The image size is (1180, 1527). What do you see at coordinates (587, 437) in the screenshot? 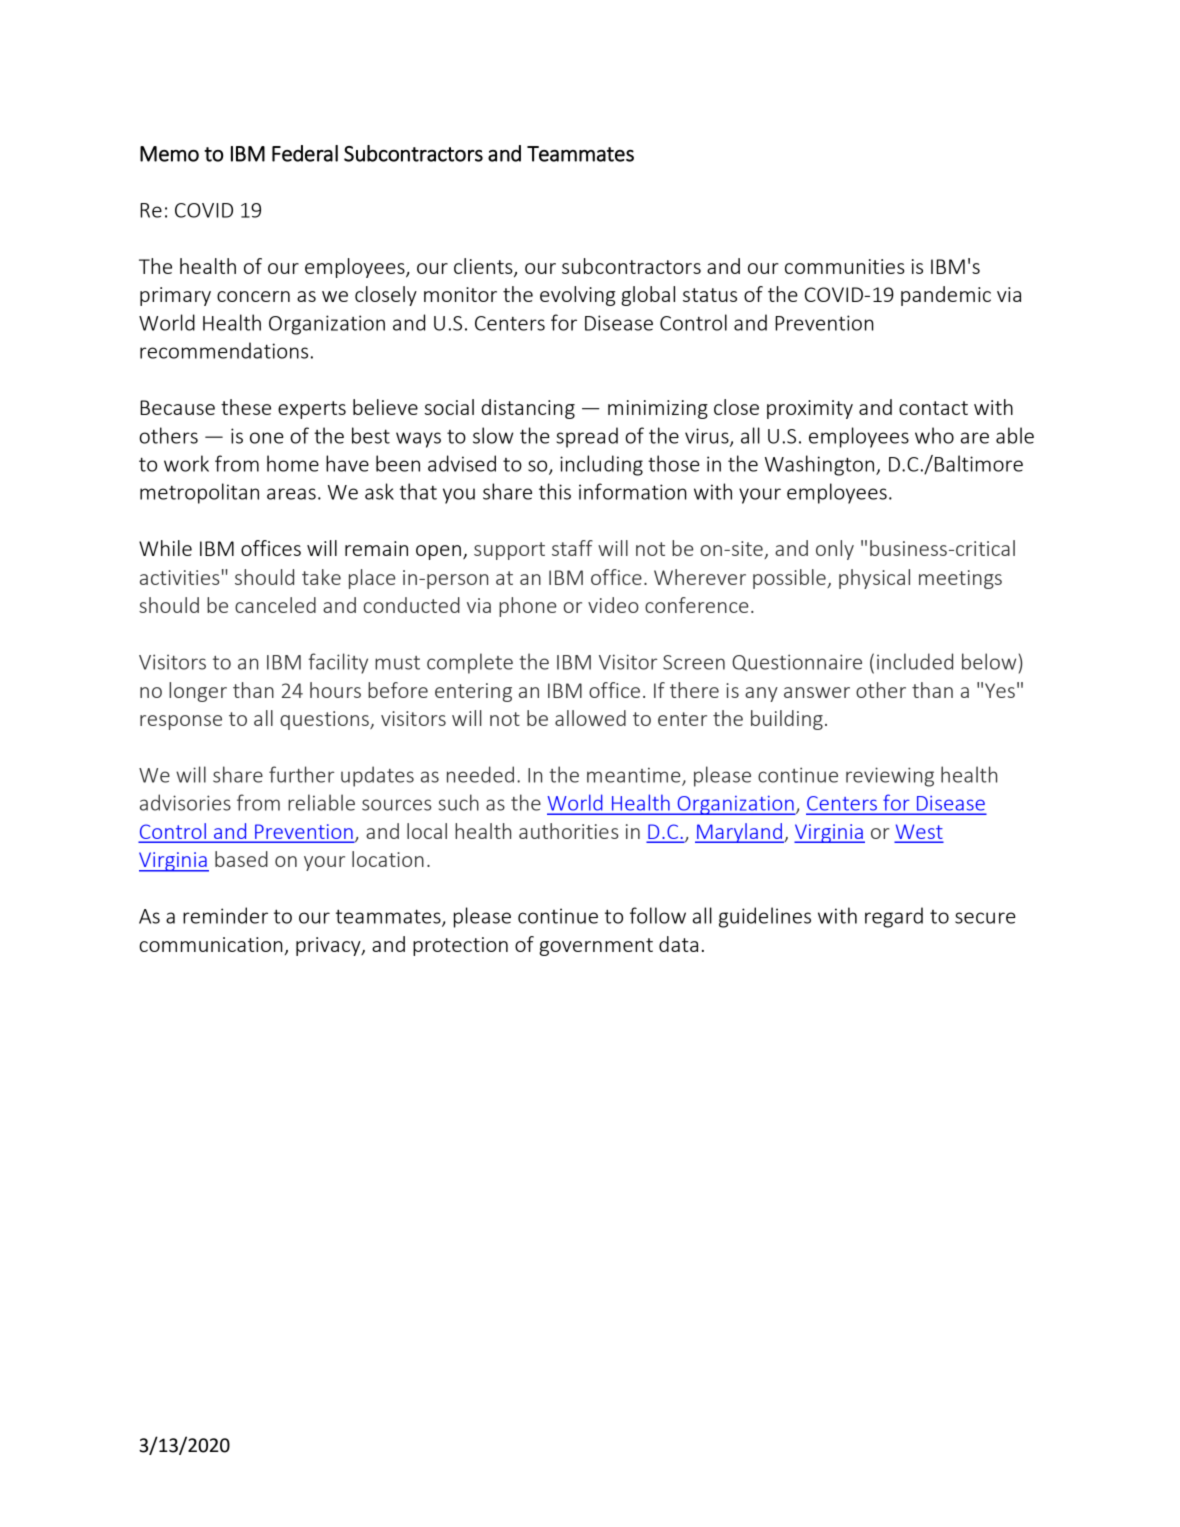
I see `spread` at bounding box center [587, 437].
